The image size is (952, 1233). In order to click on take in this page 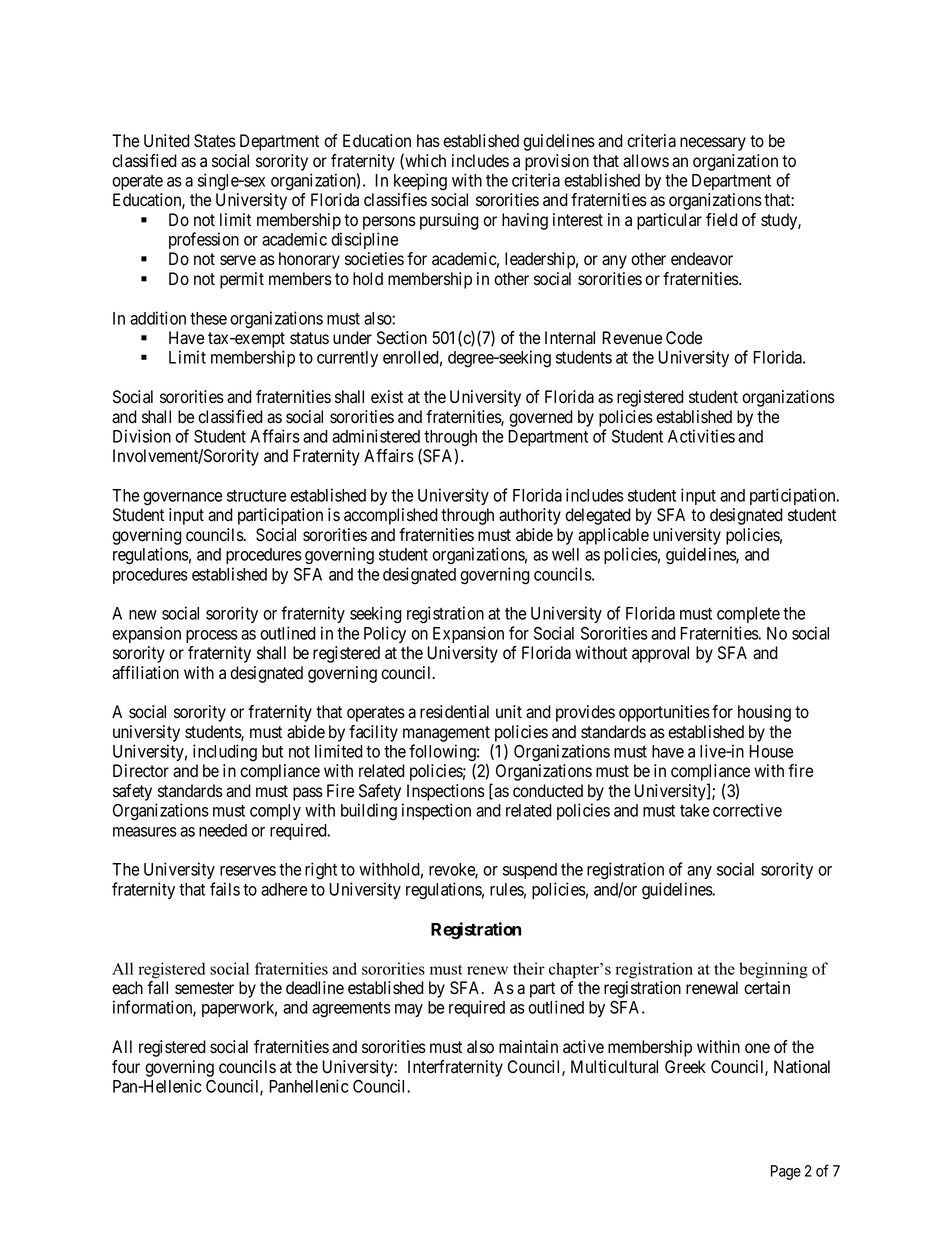, I will do `click(694, 810)`.
